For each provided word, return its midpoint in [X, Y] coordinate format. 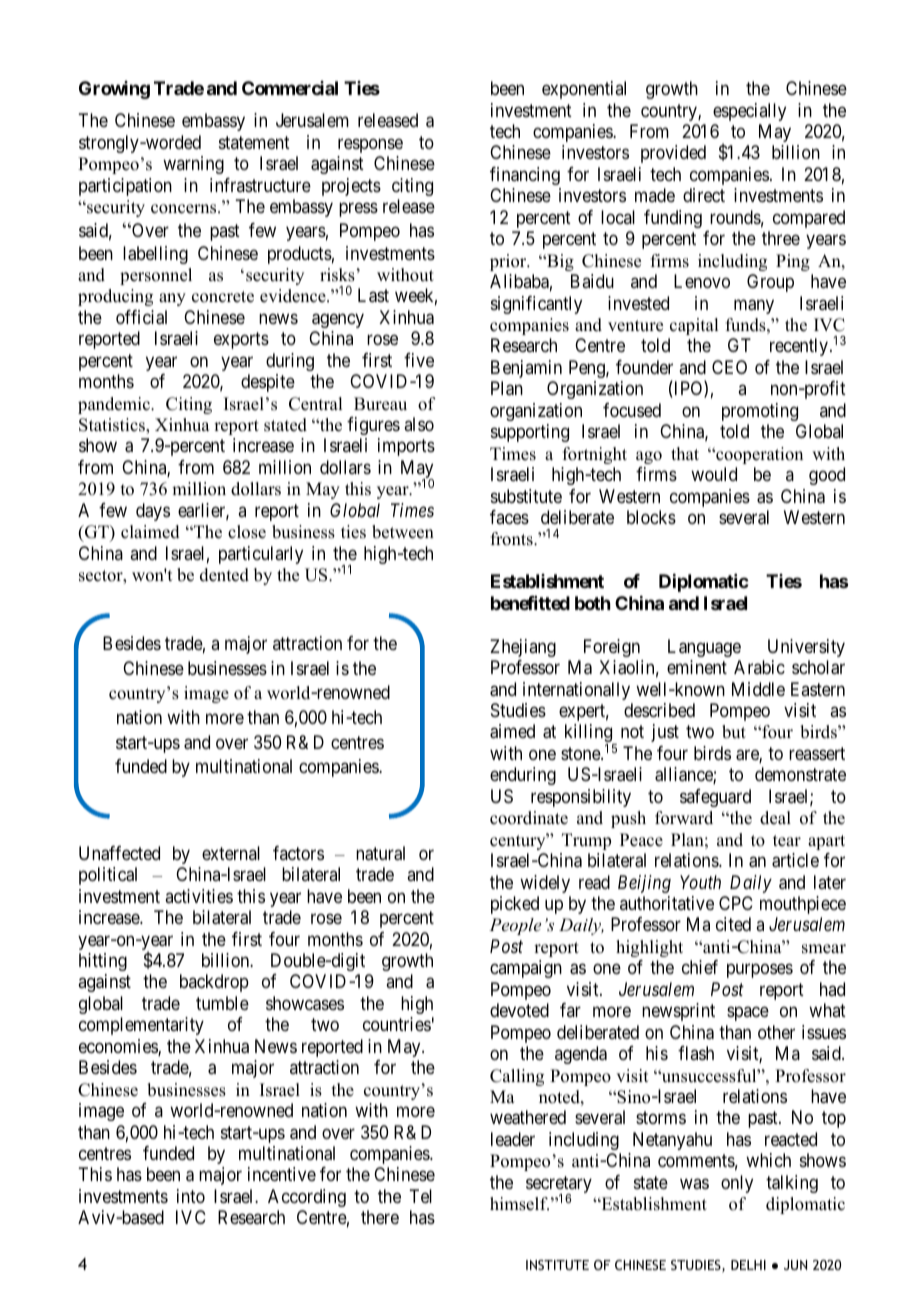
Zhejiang [523, 648]
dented [224, 575]
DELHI [748, 1265]
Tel [420, 1196]
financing [525, 176]
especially [749, 112]
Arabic [759, 667]
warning [193, 165]
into [191, 1196]
